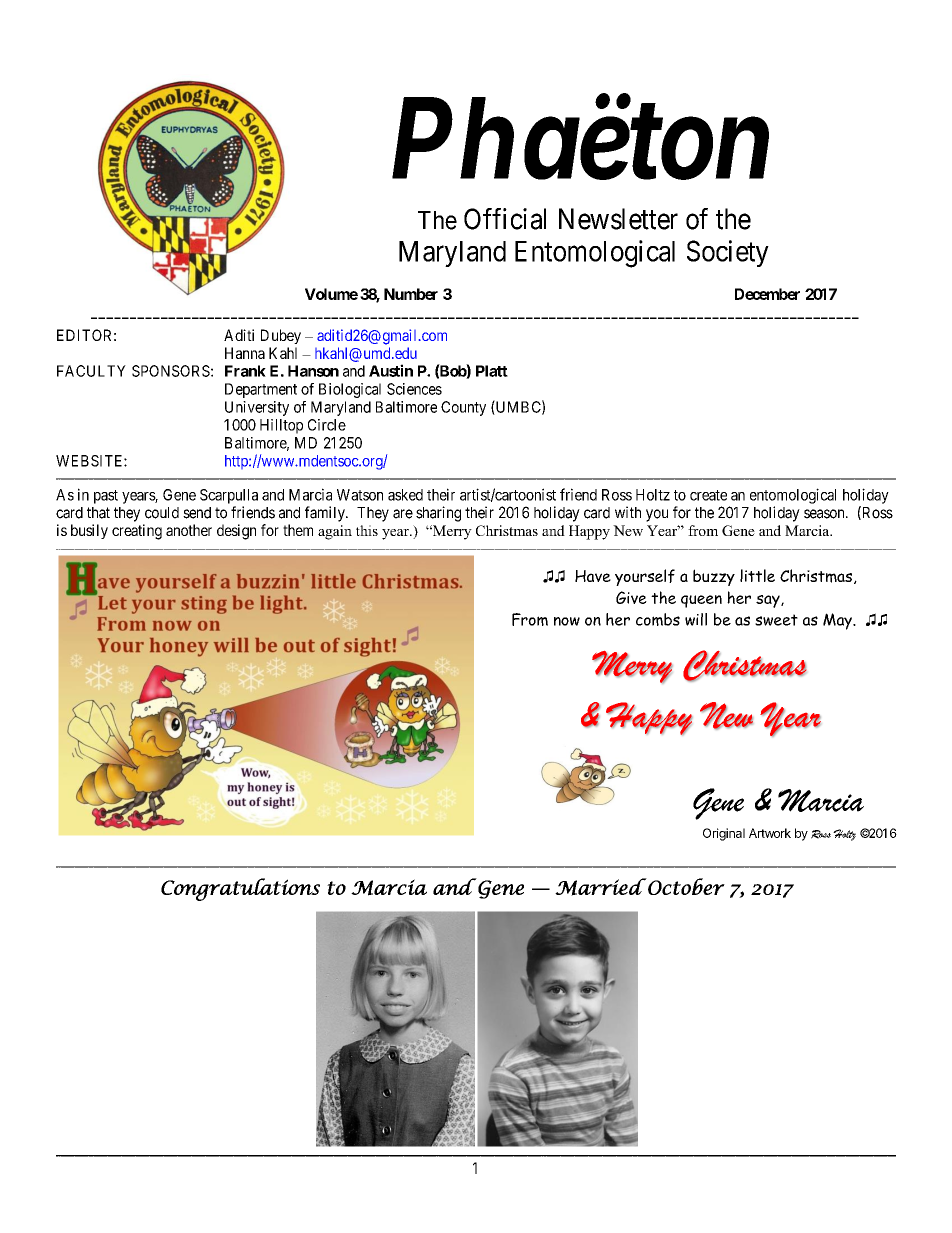 This document has width=952, height=1233. Describe the element at coordinates (724, 834) in the document. I see `Original` at that location.
